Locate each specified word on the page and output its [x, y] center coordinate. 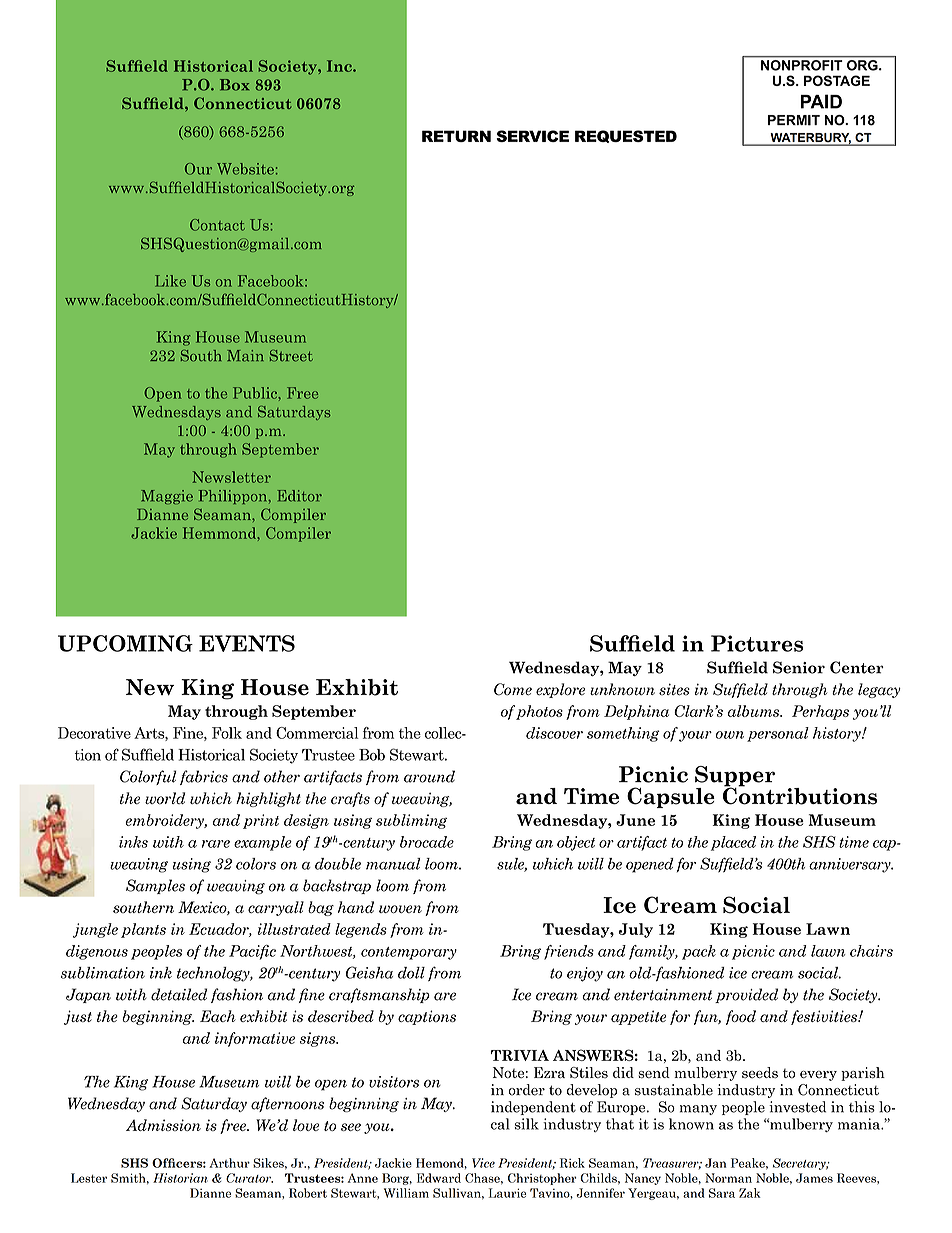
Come [513, 689]
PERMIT [794, 120]
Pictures [757, 643]
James [814, 1178]
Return [456, 136]
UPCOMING [125, 643]
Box [234, 85]
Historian [180, 1178]
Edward [439, 1178]
